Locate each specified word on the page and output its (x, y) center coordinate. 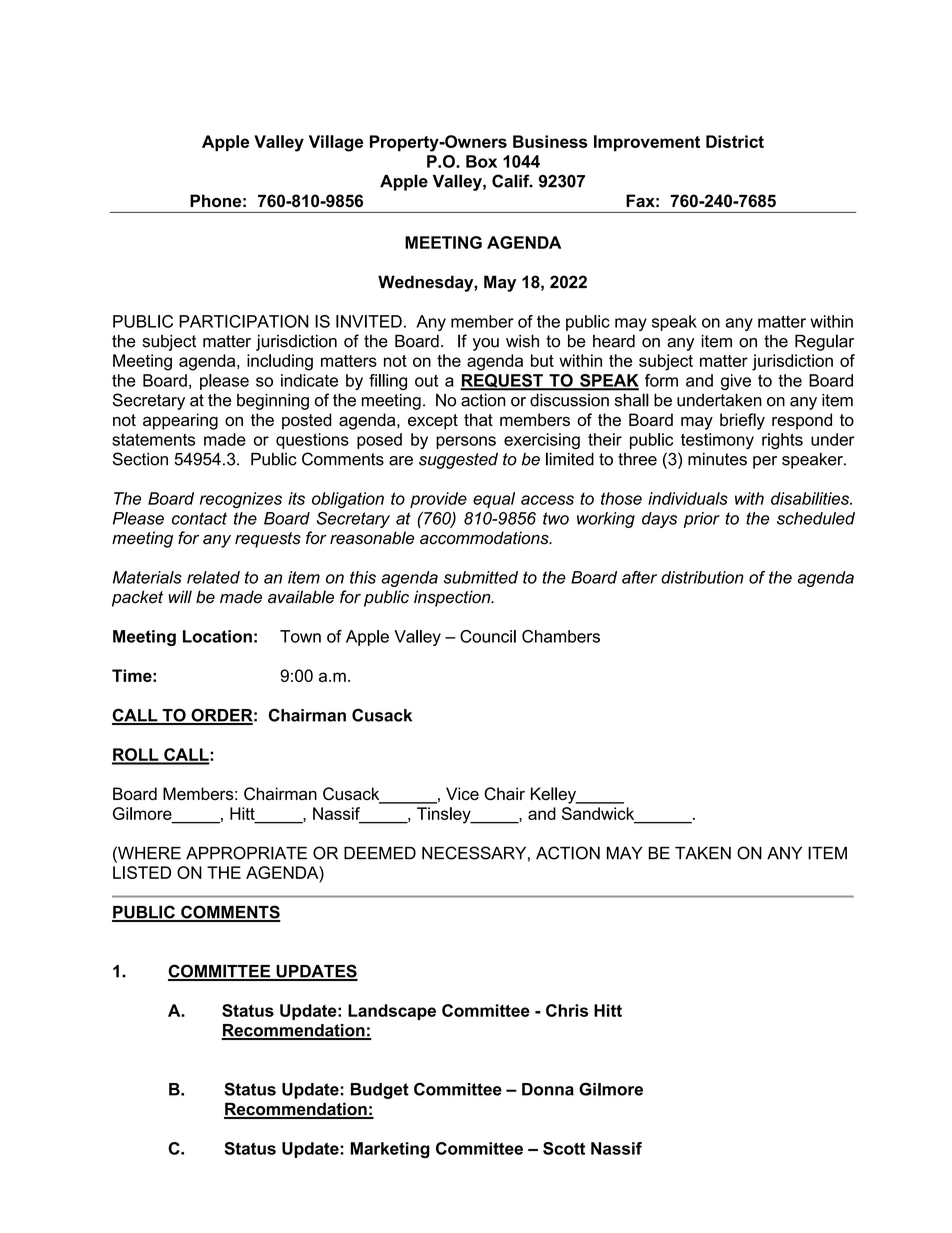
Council (488, 636)
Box (481, 161)
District (735, 141)
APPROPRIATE (246, 853)
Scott (564, 1148)
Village (336, 143)
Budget (380, 1091)
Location (217, 636)
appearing (180, 421)
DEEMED (380, 853)
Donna (548, 1089)
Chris (567, 1010)
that (478, 419)
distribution (702, 577)
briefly (742, 421)
